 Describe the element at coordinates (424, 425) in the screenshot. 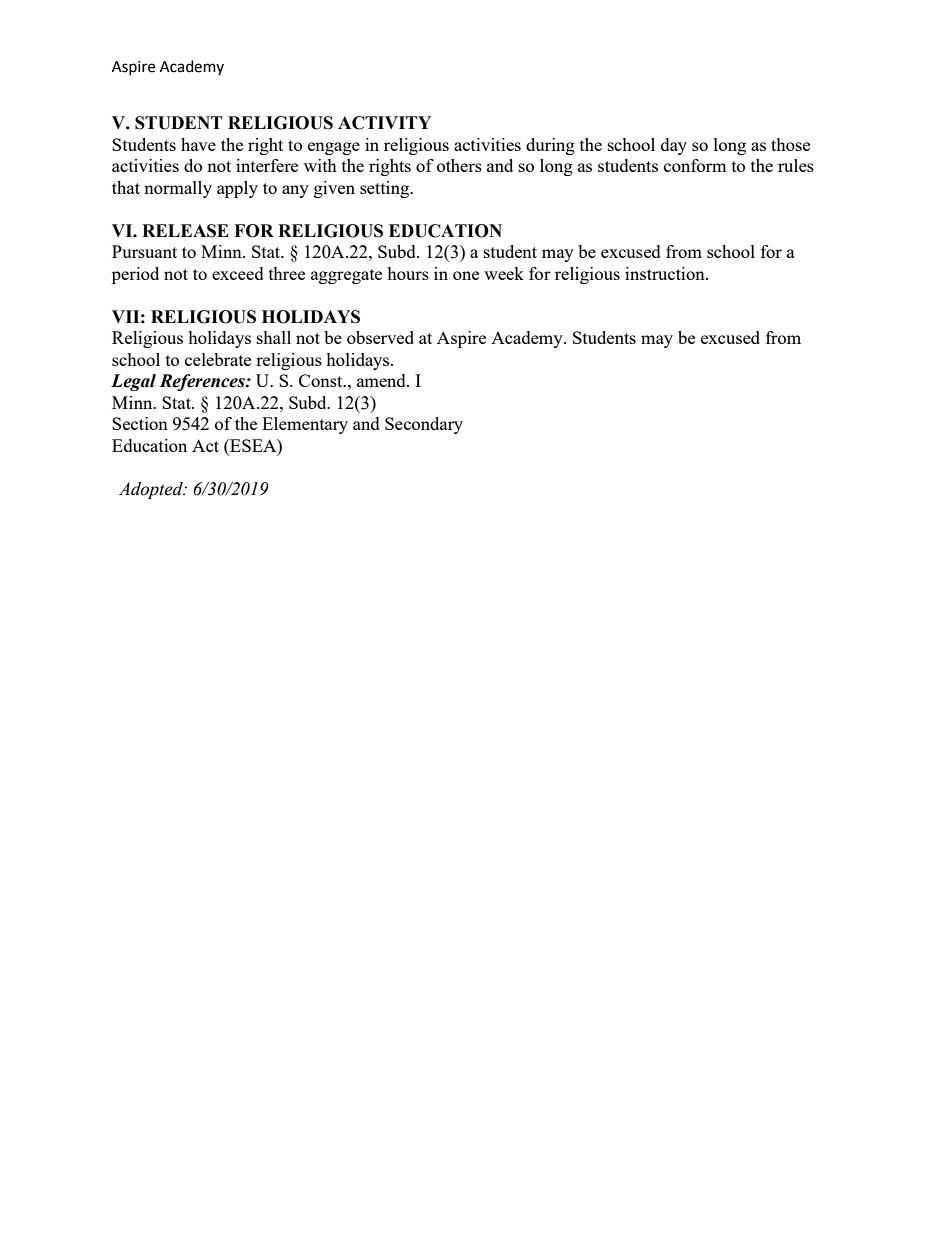

I see `Secondary` at that location.
